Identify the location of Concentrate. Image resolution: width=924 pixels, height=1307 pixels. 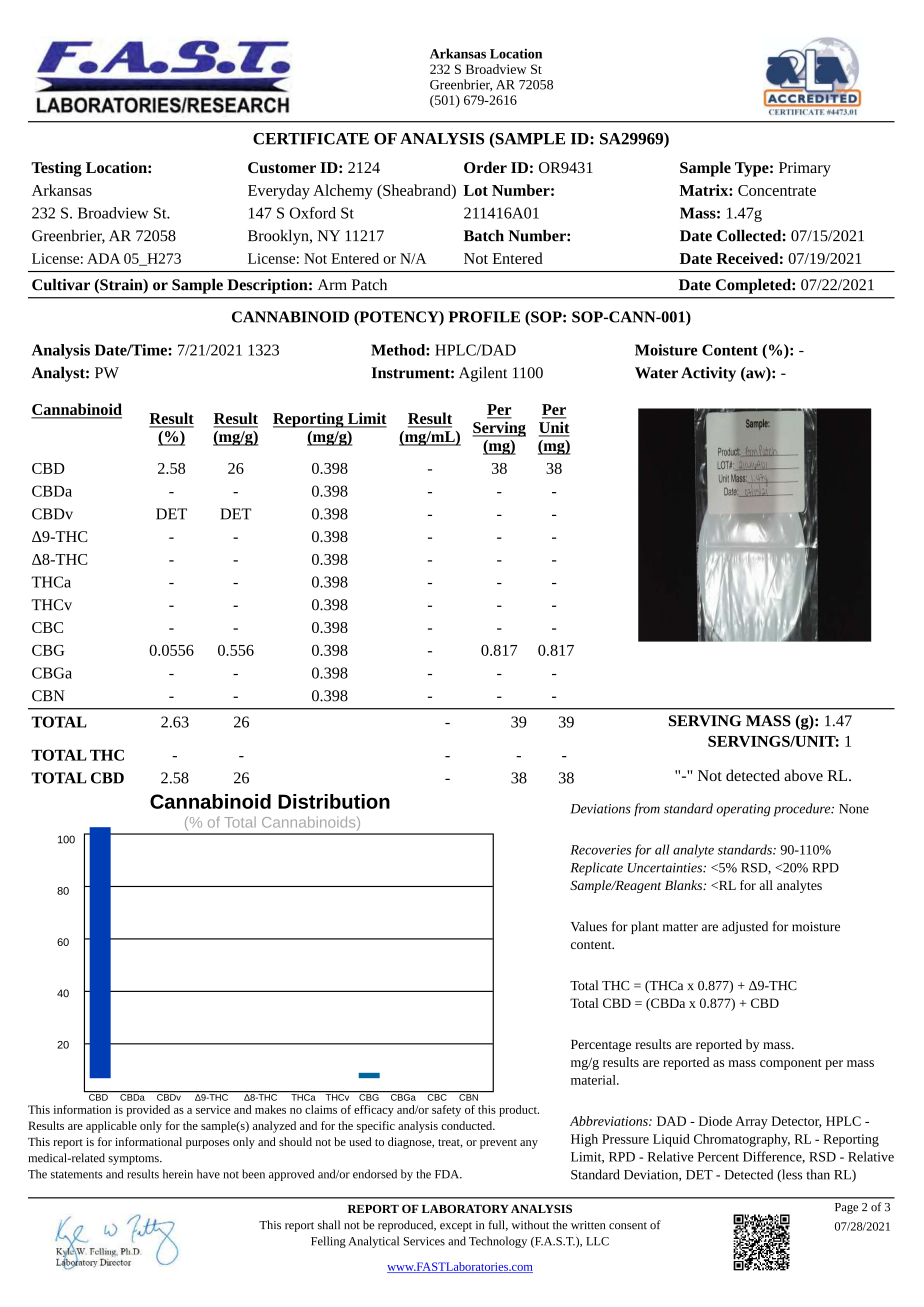
(777, 190).
